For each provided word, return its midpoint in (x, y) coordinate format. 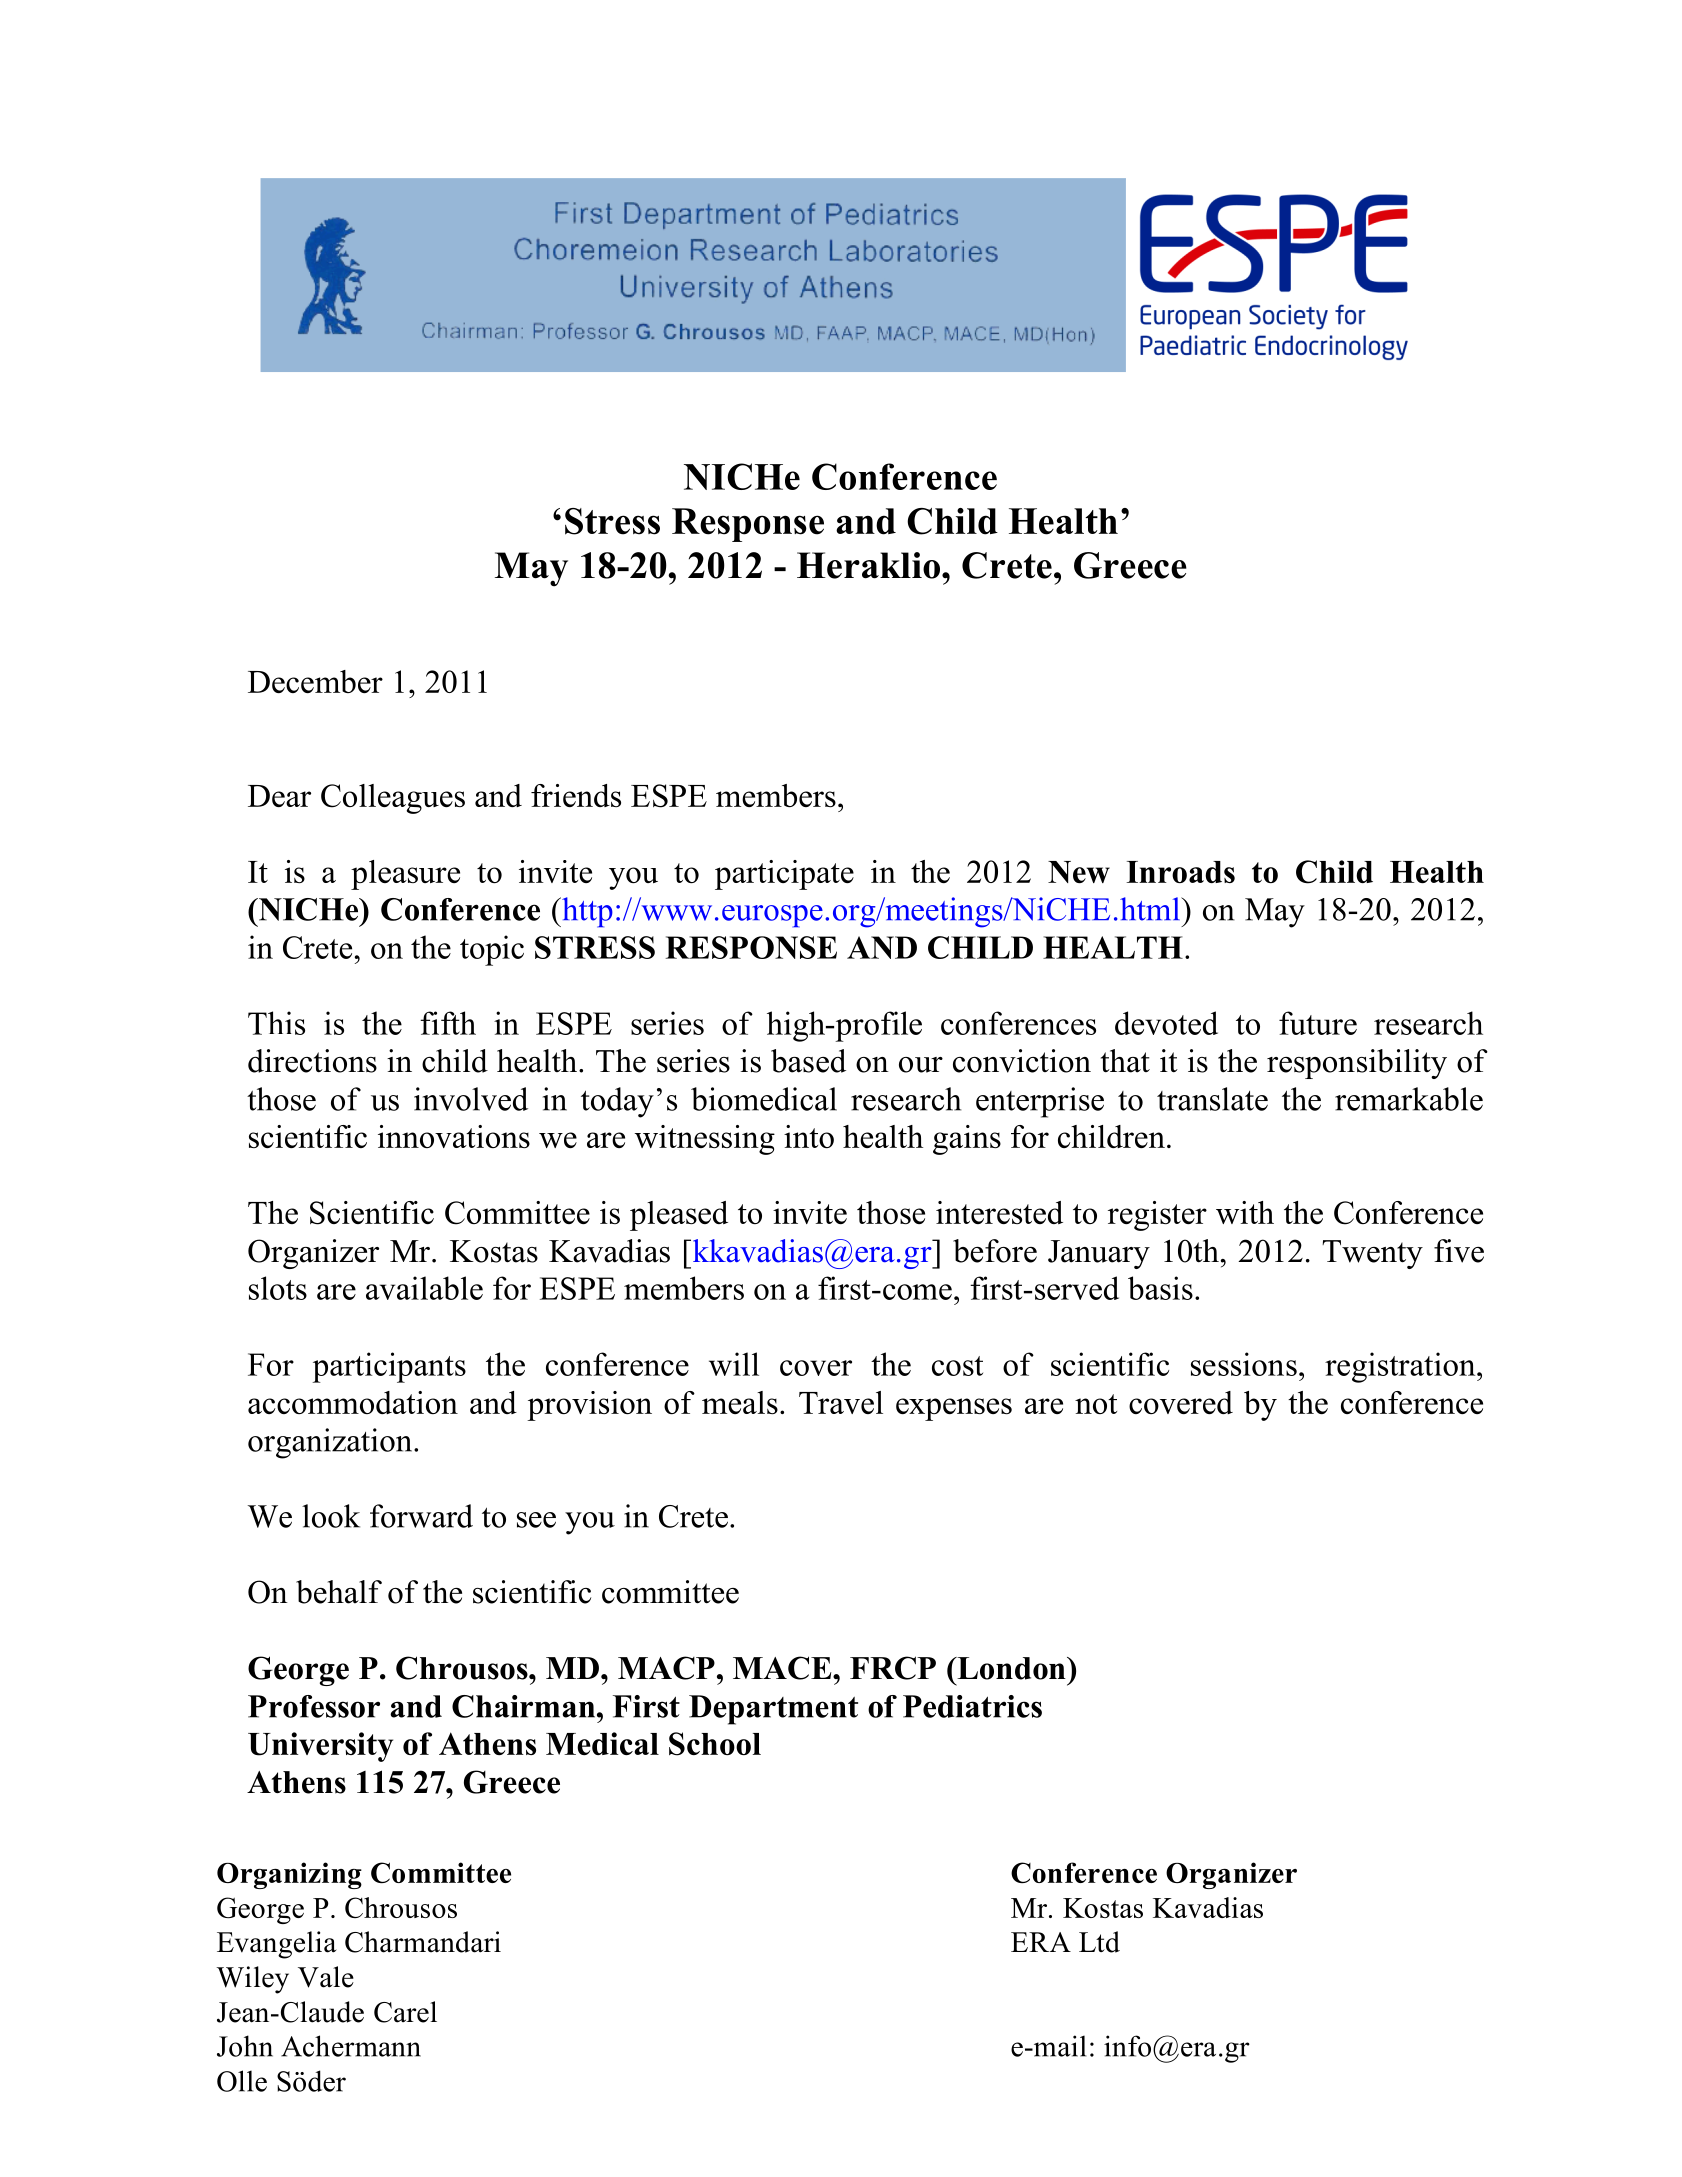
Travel (841, 1402)
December (315, 681)
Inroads (1180, 872)
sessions (1244, 1364)
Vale (326, 1977)
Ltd (1099, 1942)
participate (784, 875)
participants (389, 1367)
